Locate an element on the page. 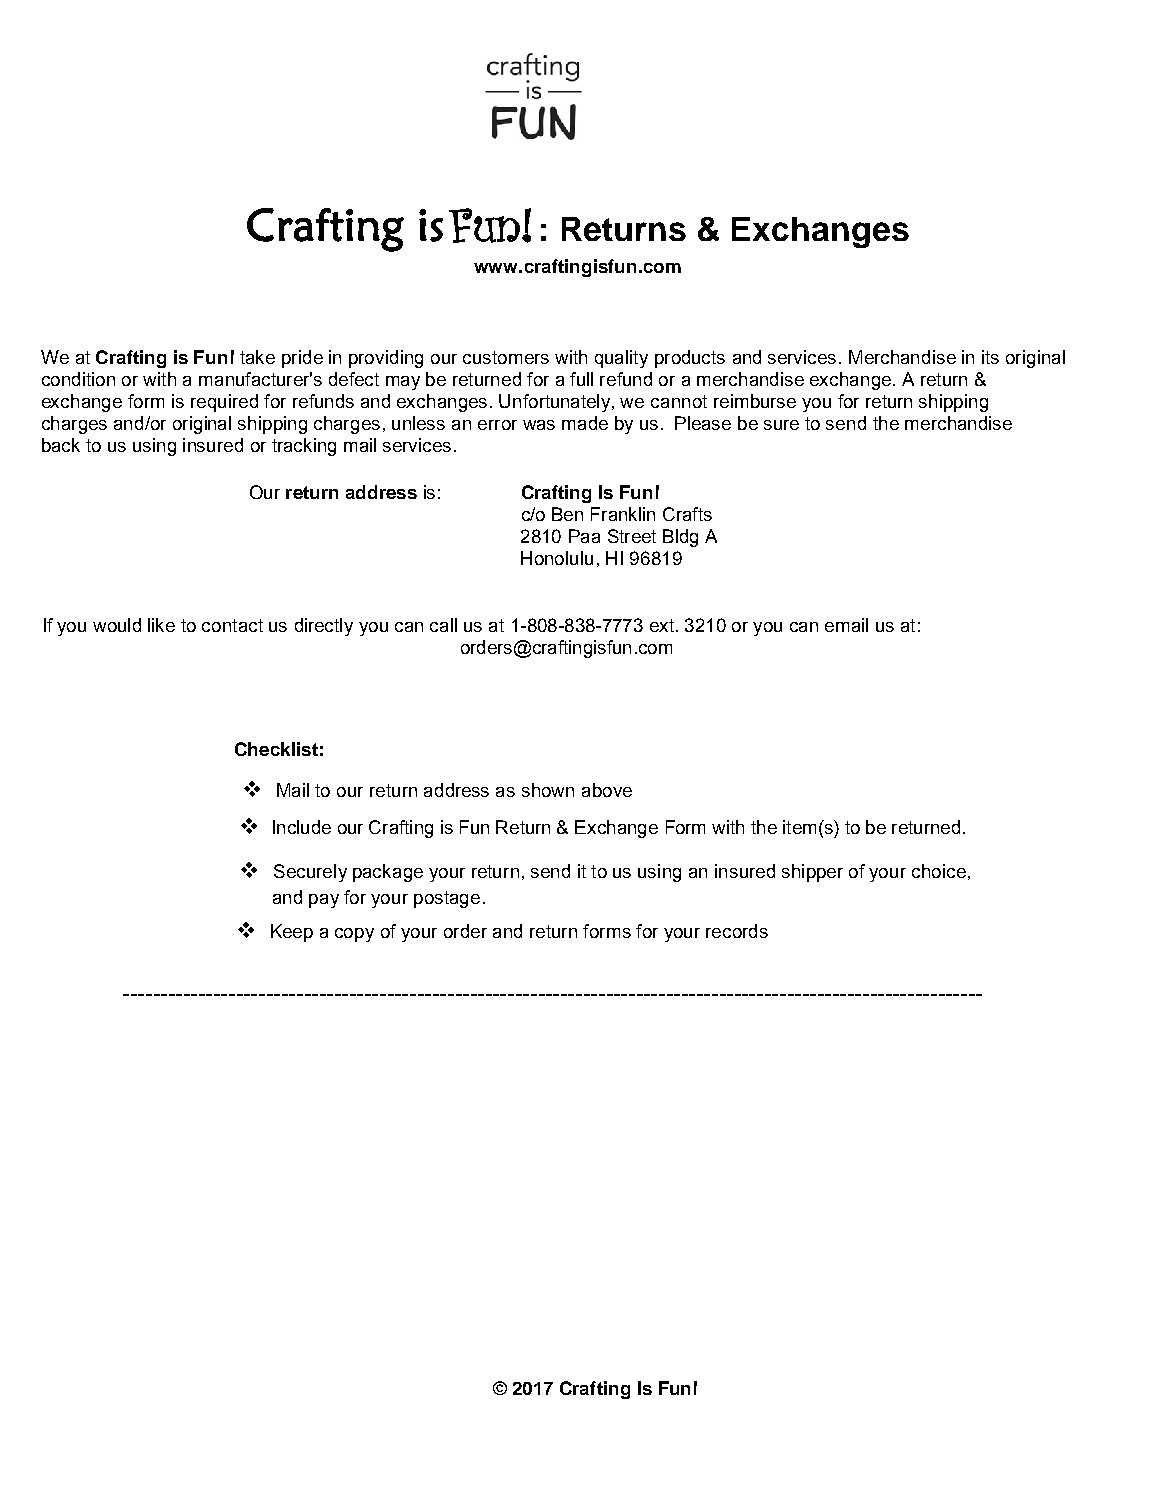  like is located at coordinates (161, 625).
